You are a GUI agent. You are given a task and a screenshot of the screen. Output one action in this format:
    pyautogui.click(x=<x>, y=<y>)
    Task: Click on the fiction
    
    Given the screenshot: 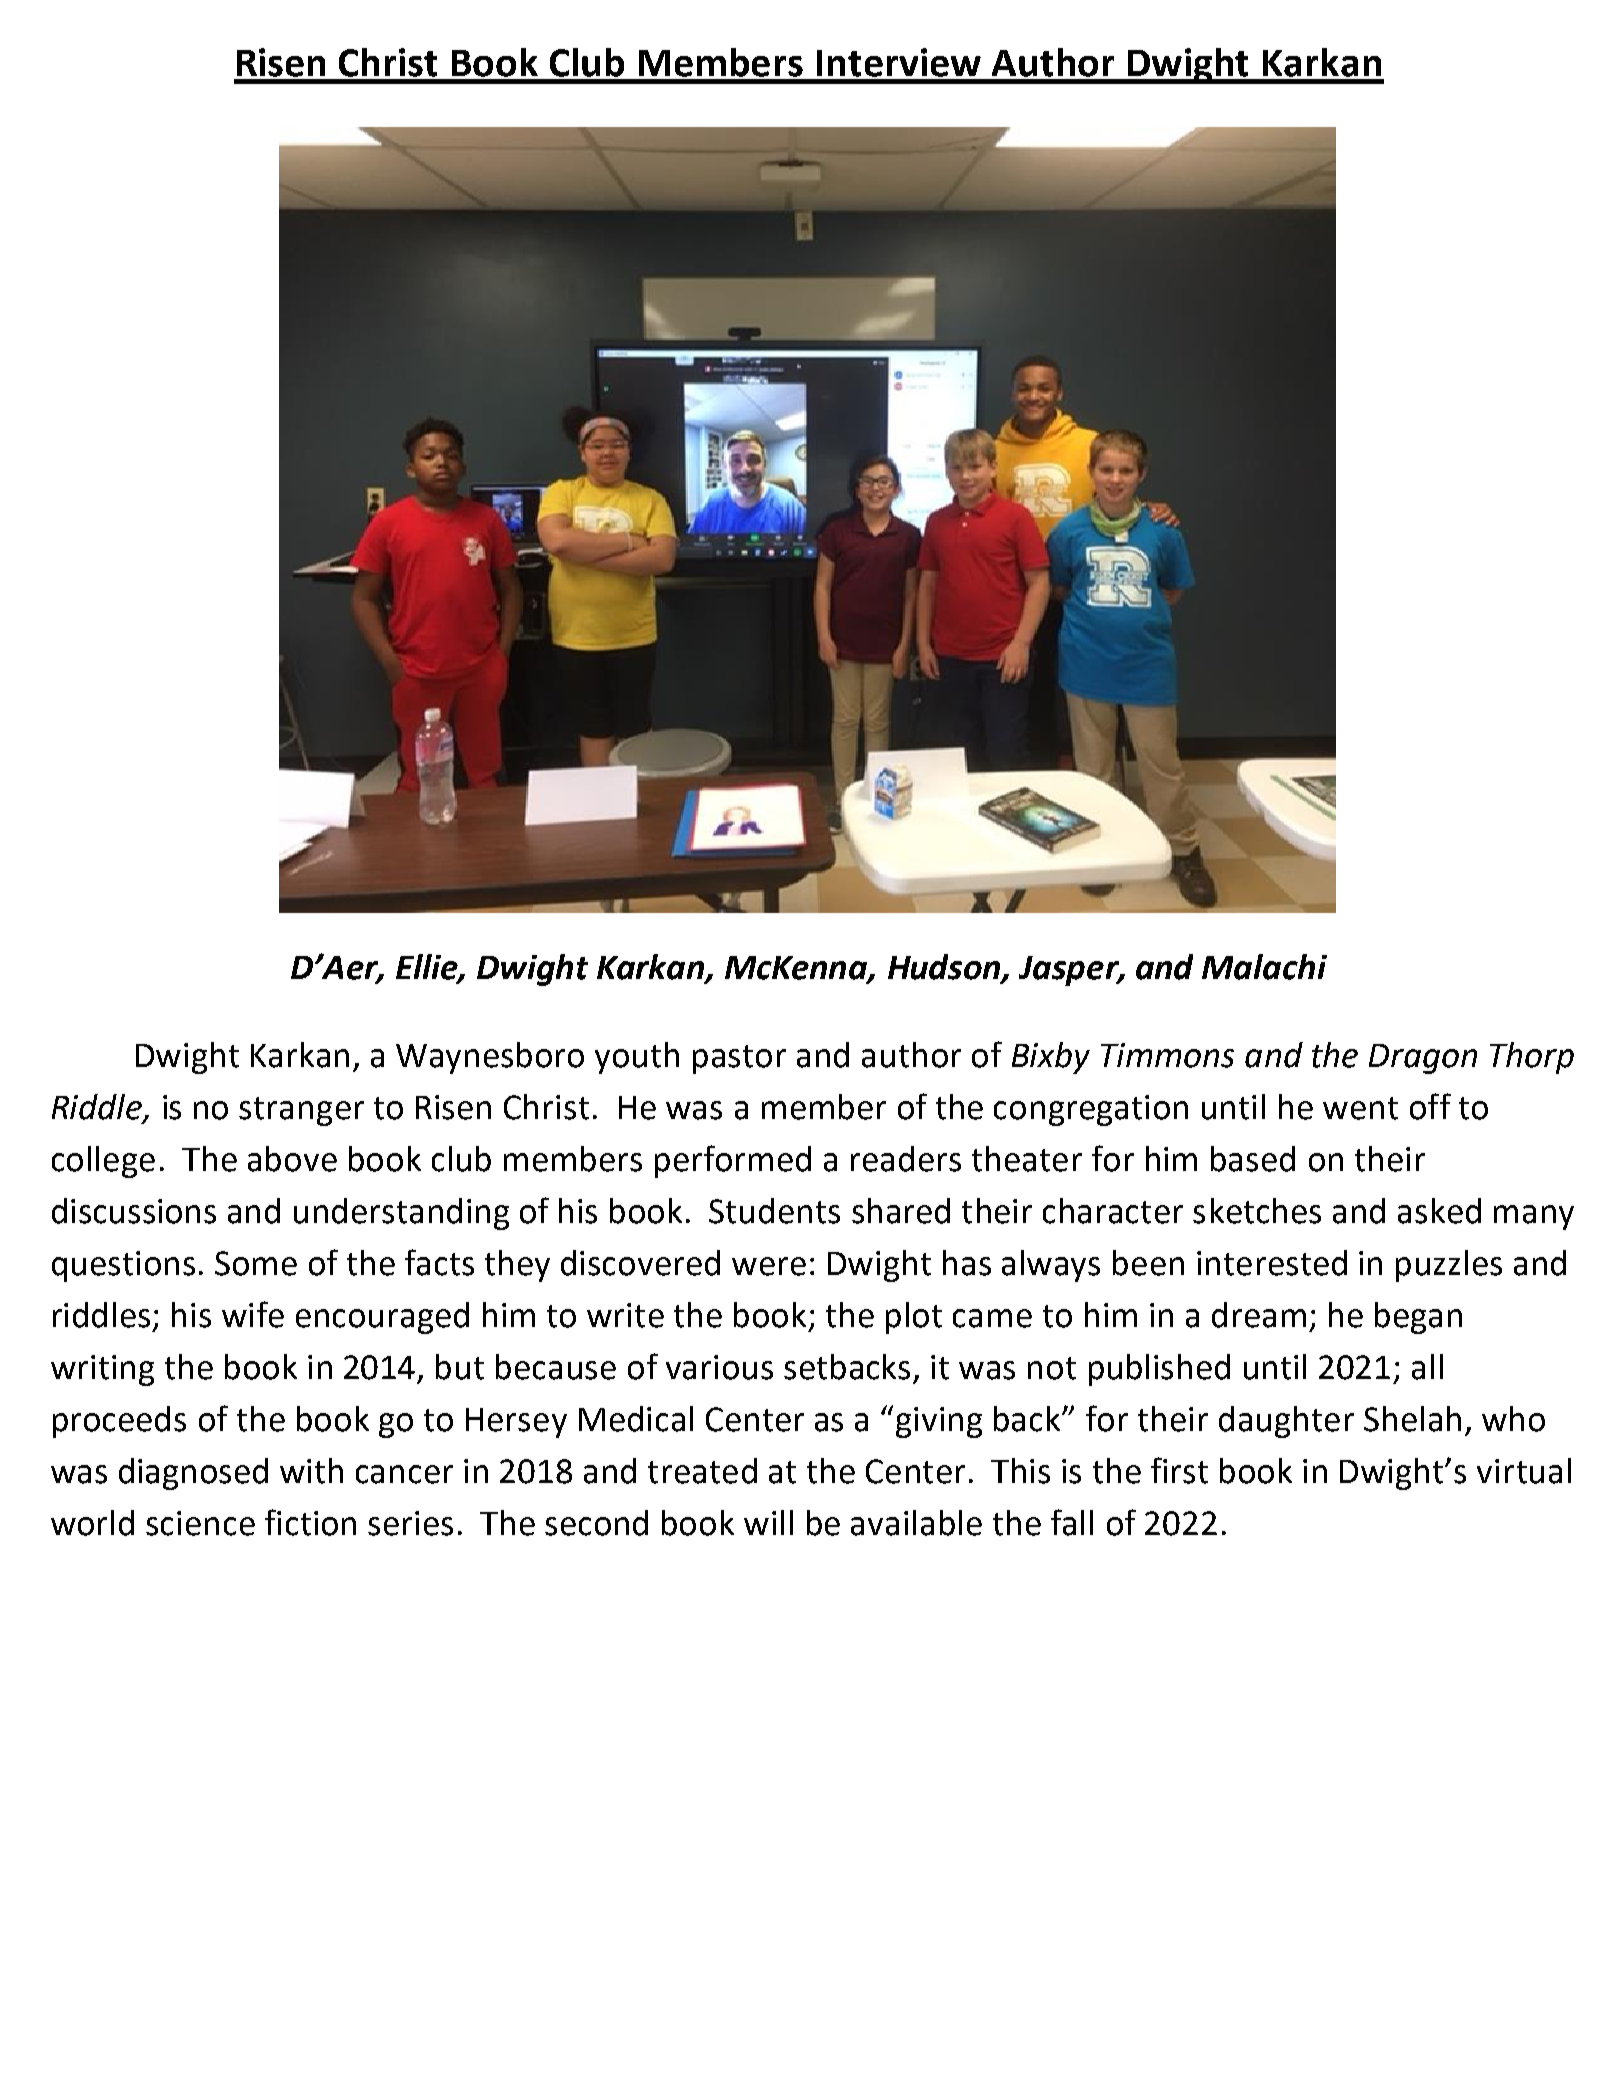 What is the action you would take?
    pyautogui.click(x=310, y=1522)
